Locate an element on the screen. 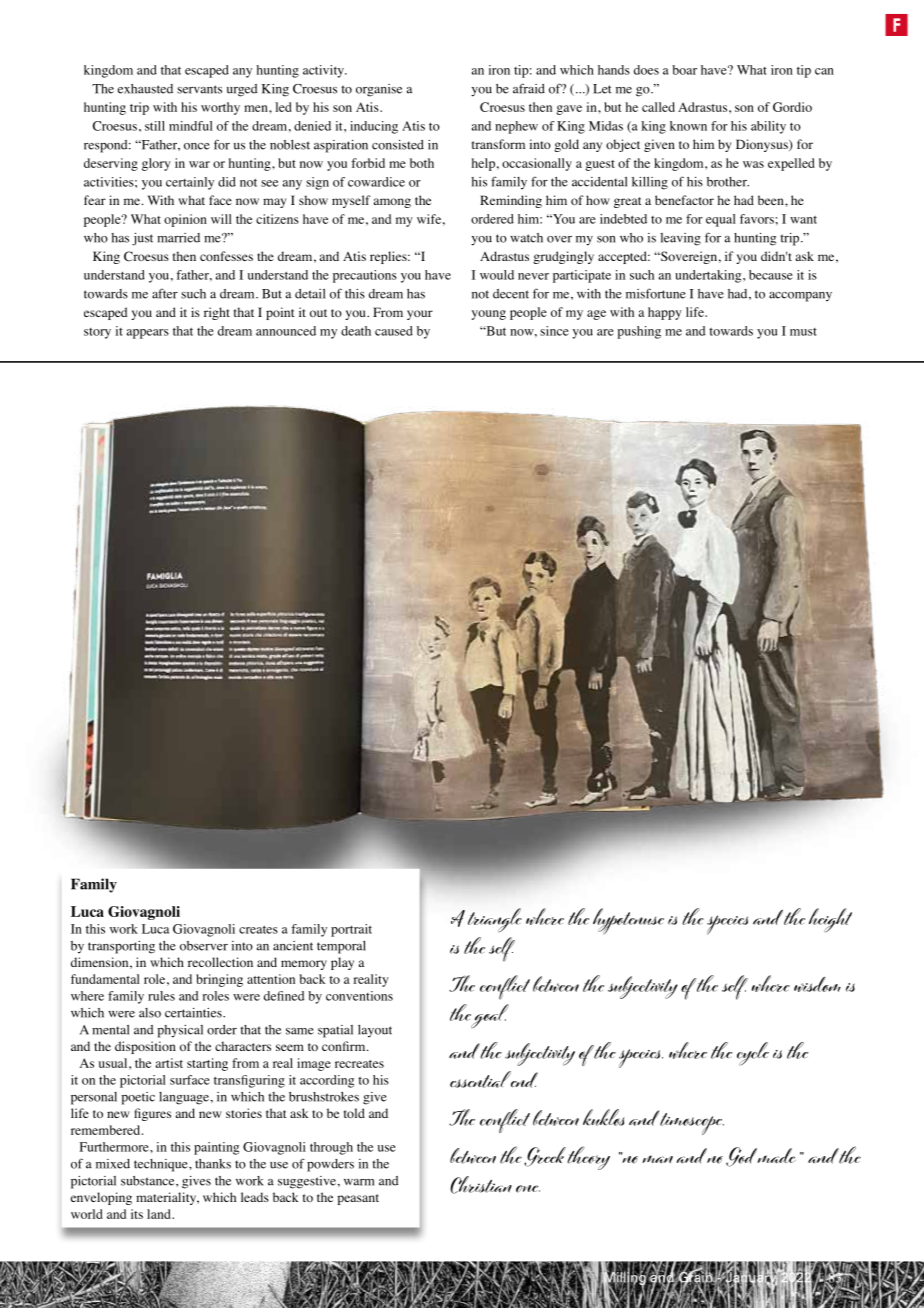  triangle is located at coordinates (495, 920).
